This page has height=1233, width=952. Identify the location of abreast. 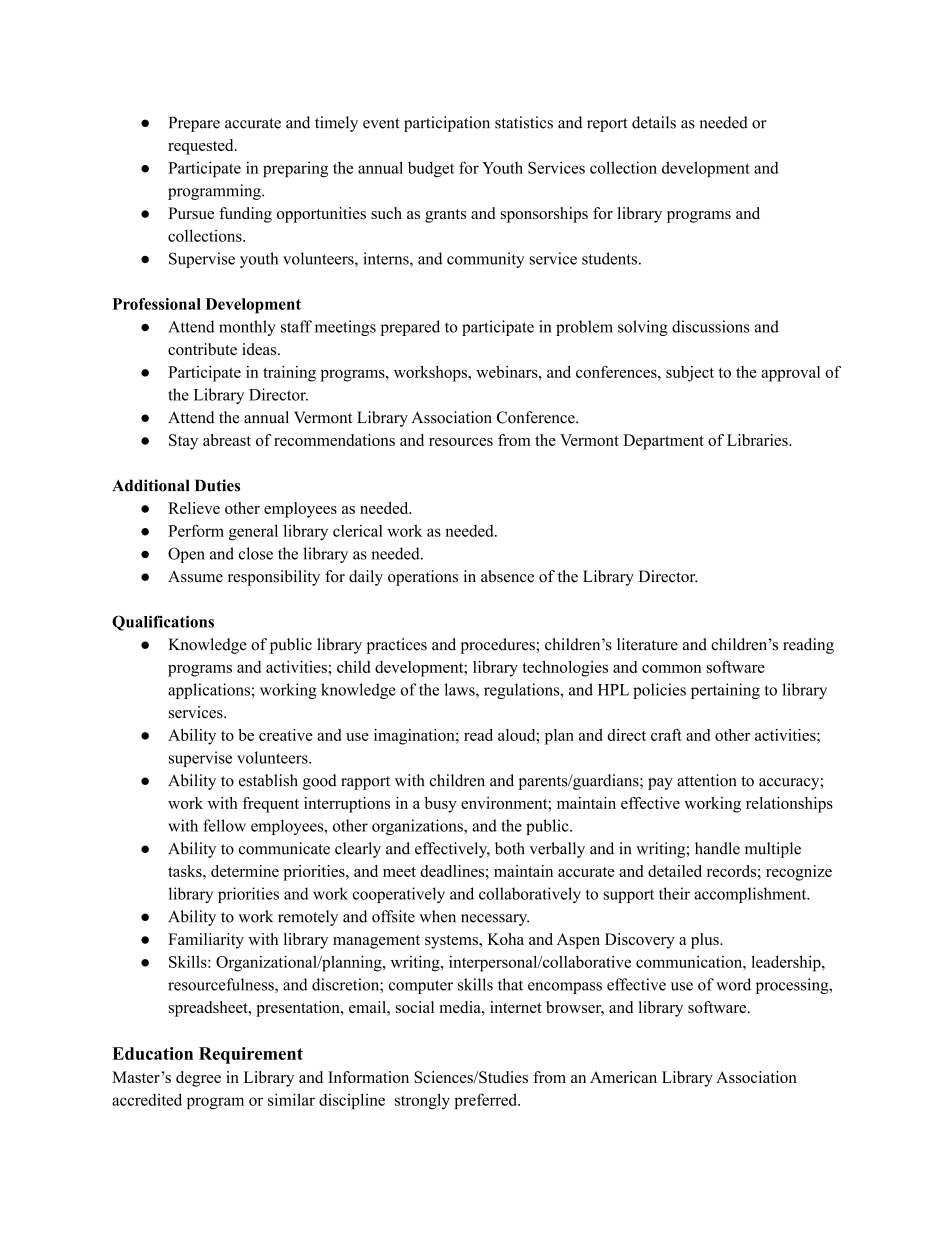
(227, 440).
